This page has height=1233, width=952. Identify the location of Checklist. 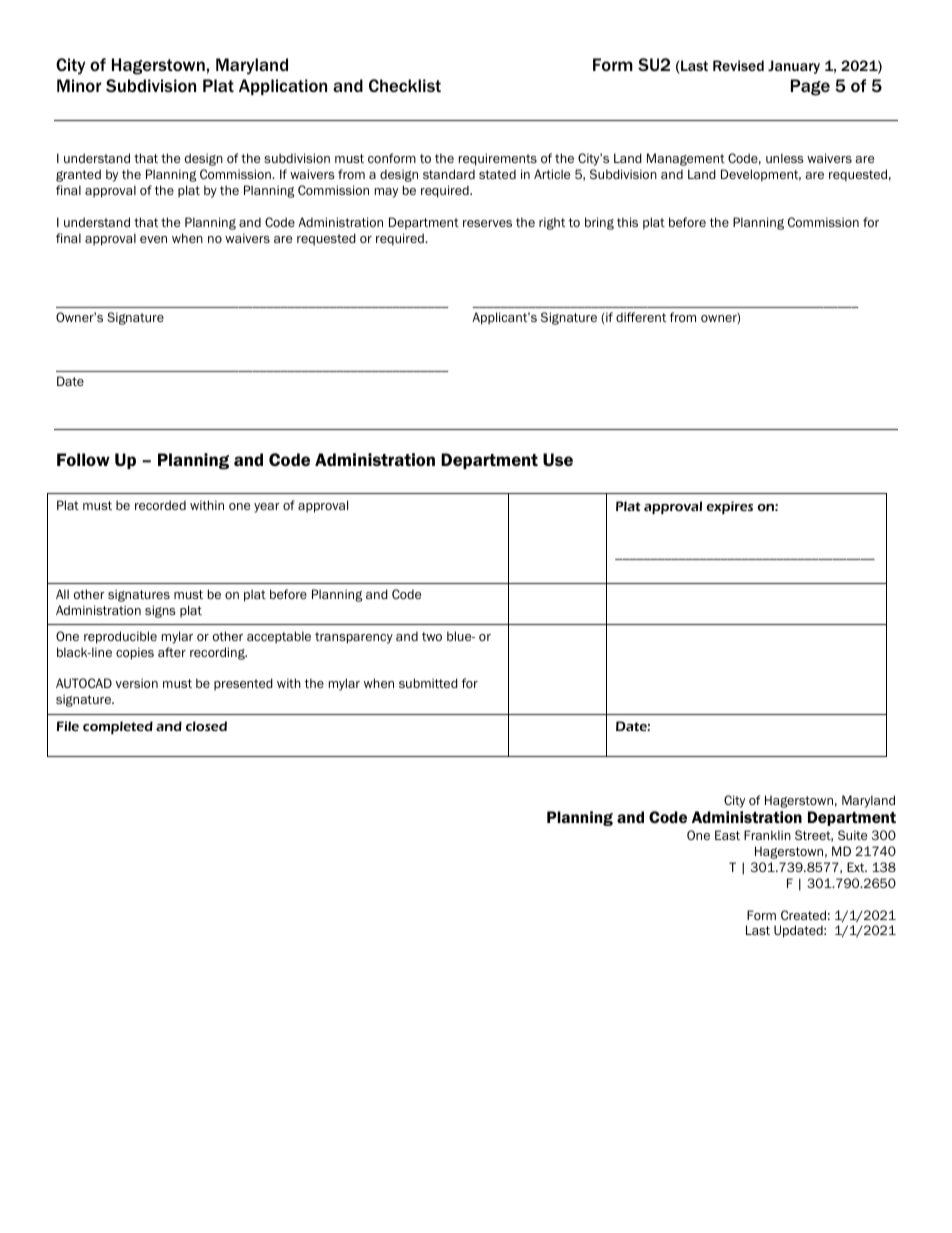
(405, 85).
